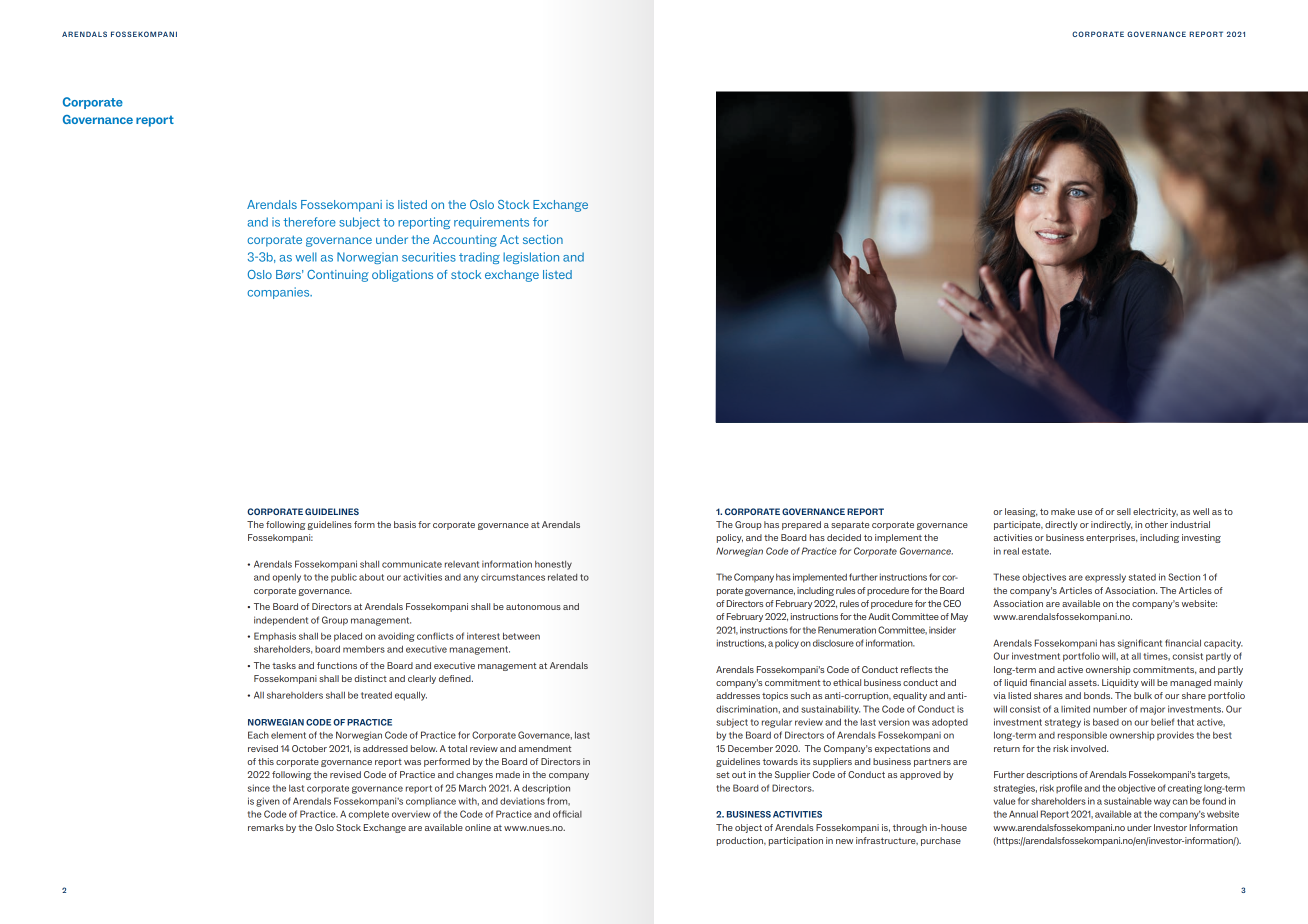 Image resolution: width=1308 pixels, height=924 pixels. Describe the element at coordinates (1084, 683) in the image. I see `assets` at that location.
